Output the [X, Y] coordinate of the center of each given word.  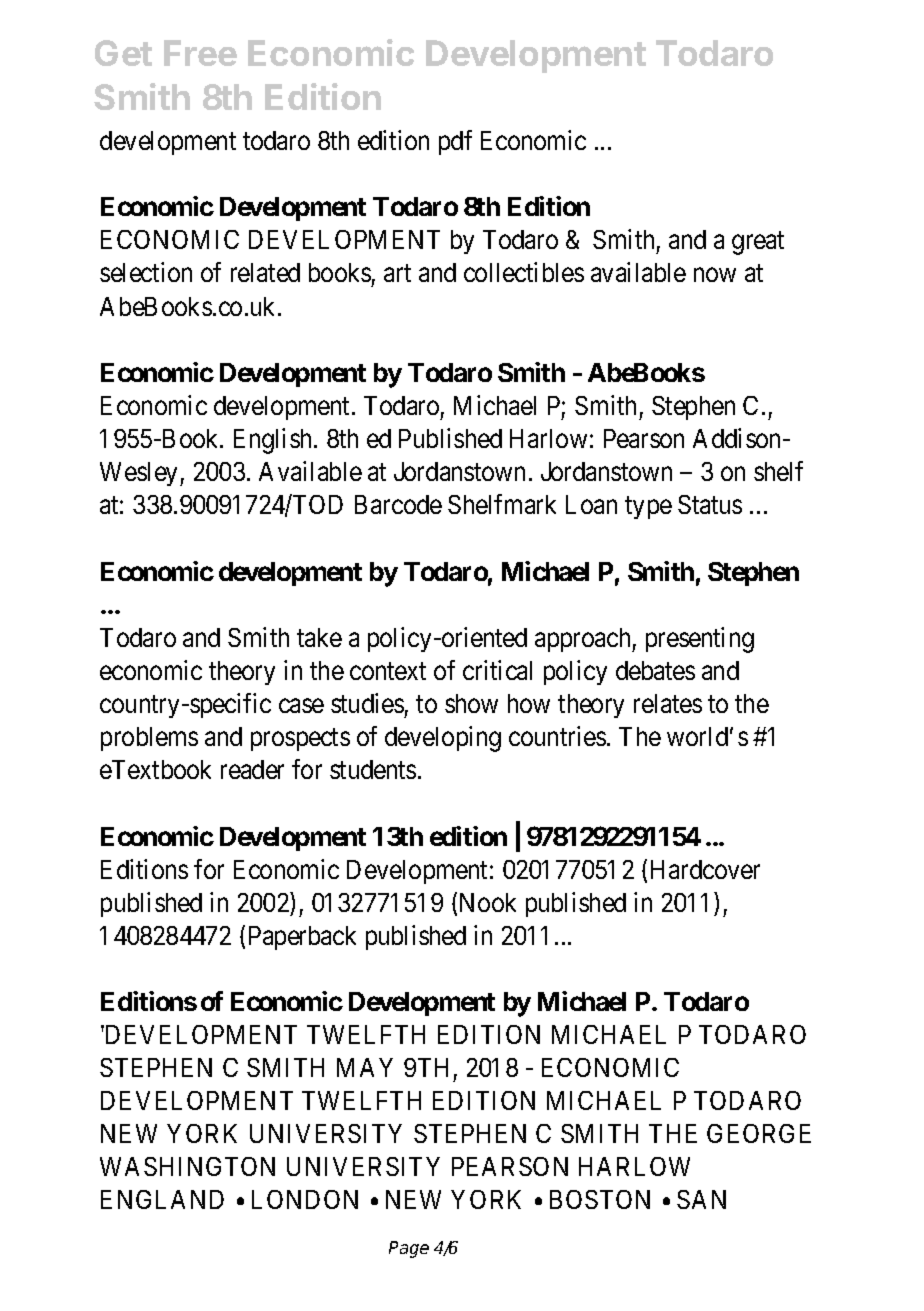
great [758, 243]
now [715, 275]
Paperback [302, 938]
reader [252, 769]
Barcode [398, 504]
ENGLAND [162, 1199]
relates [668, 703]
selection [146, 272]
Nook [488, 902]
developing [443, 739]
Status [710, 504]
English [274, 441]
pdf [455, 142]
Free [200, 53]
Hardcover [705, 869]
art [397, 273]
